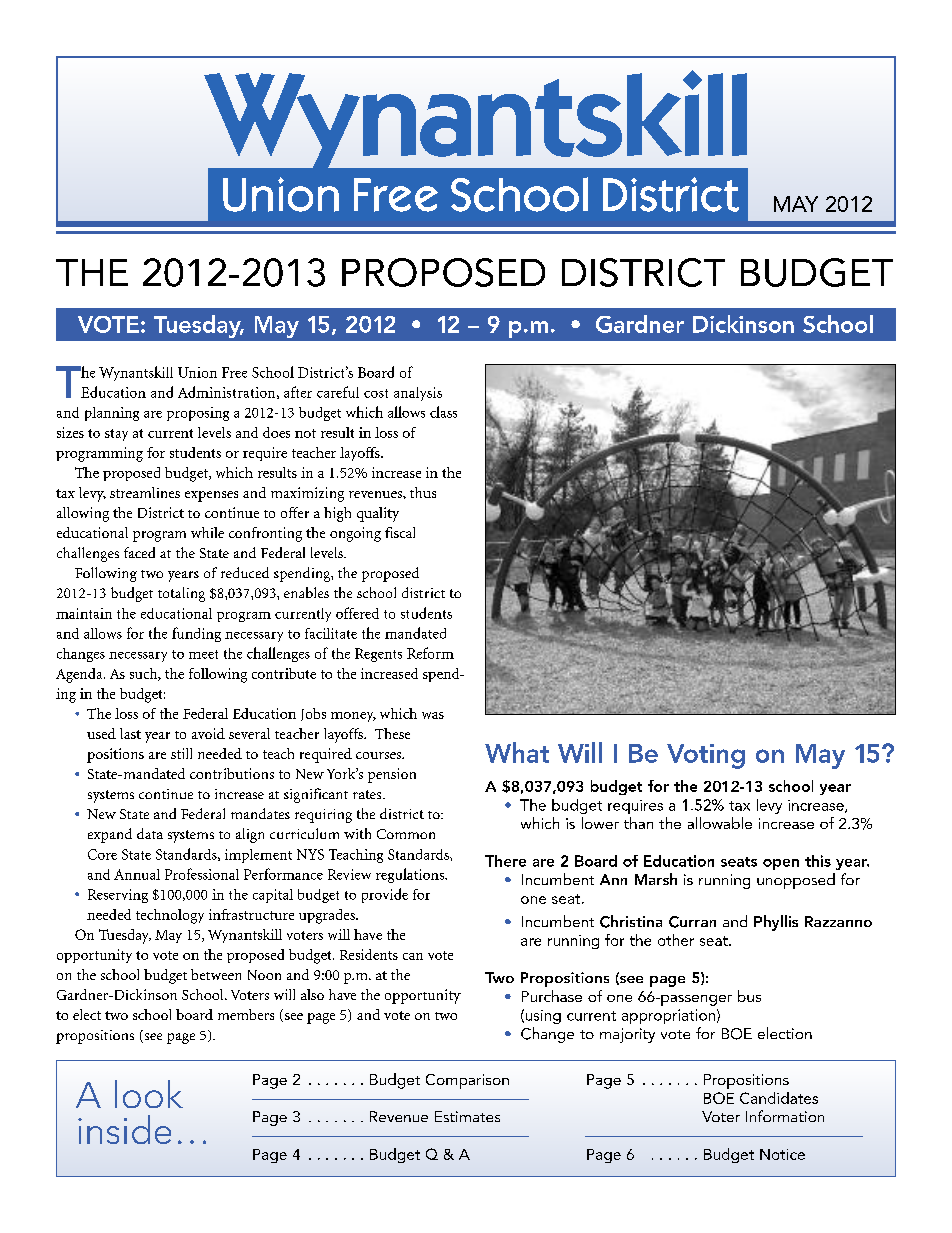  Describe the element at coordinates (198, 414) in the screenshot. I see `proposing` at that location.
